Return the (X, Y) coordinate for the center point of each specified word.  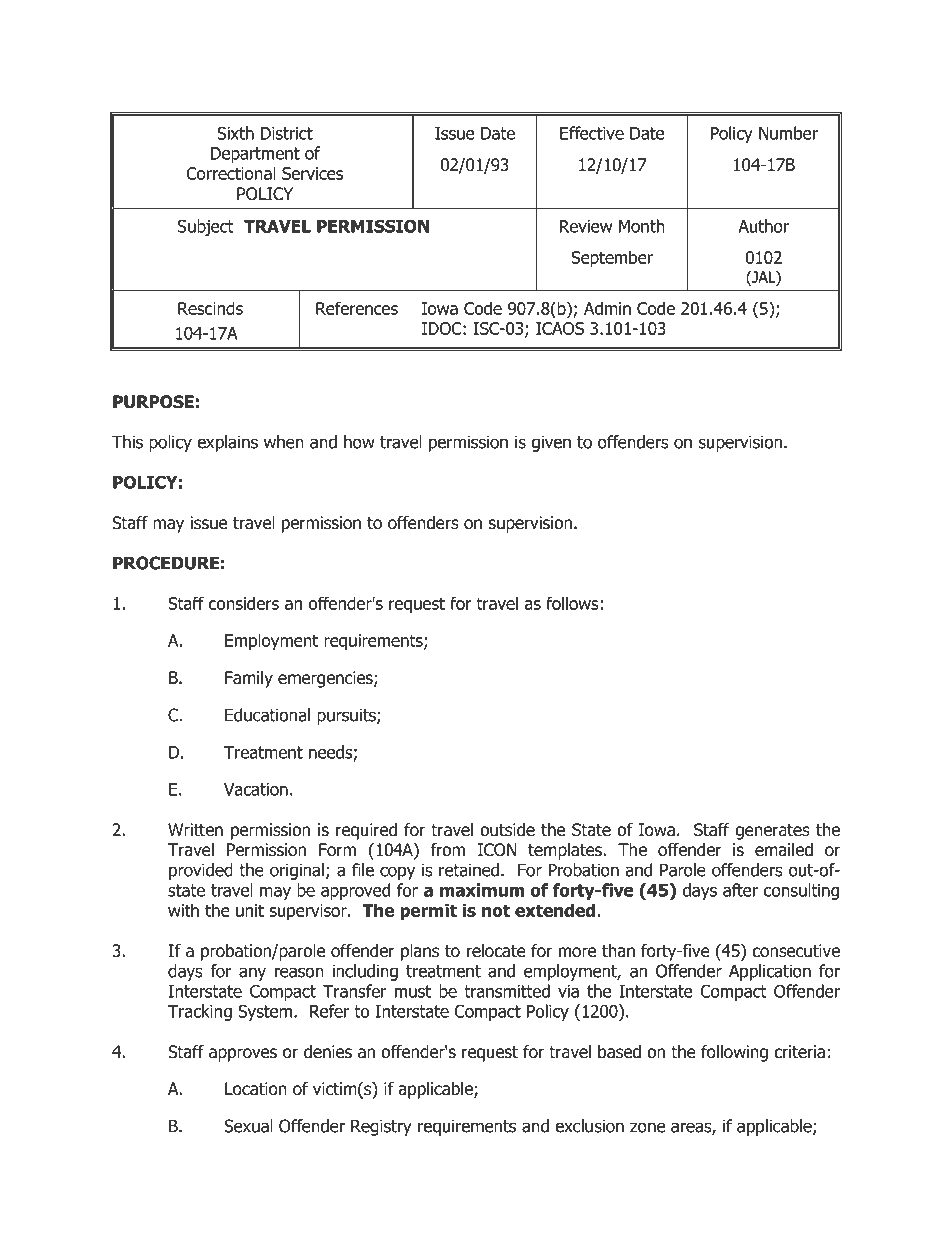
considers (244, 603)
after (740, 890)
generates (772, 832)
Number (788, 133)
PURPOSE (153, 402)
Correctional (231, 173)
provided (201, 871)
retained (469, 870)
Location (256, 1089)
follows (573, 603)
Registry (381, 1127)
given (551, 443)
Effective (592, 133)
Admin (607, 308)
